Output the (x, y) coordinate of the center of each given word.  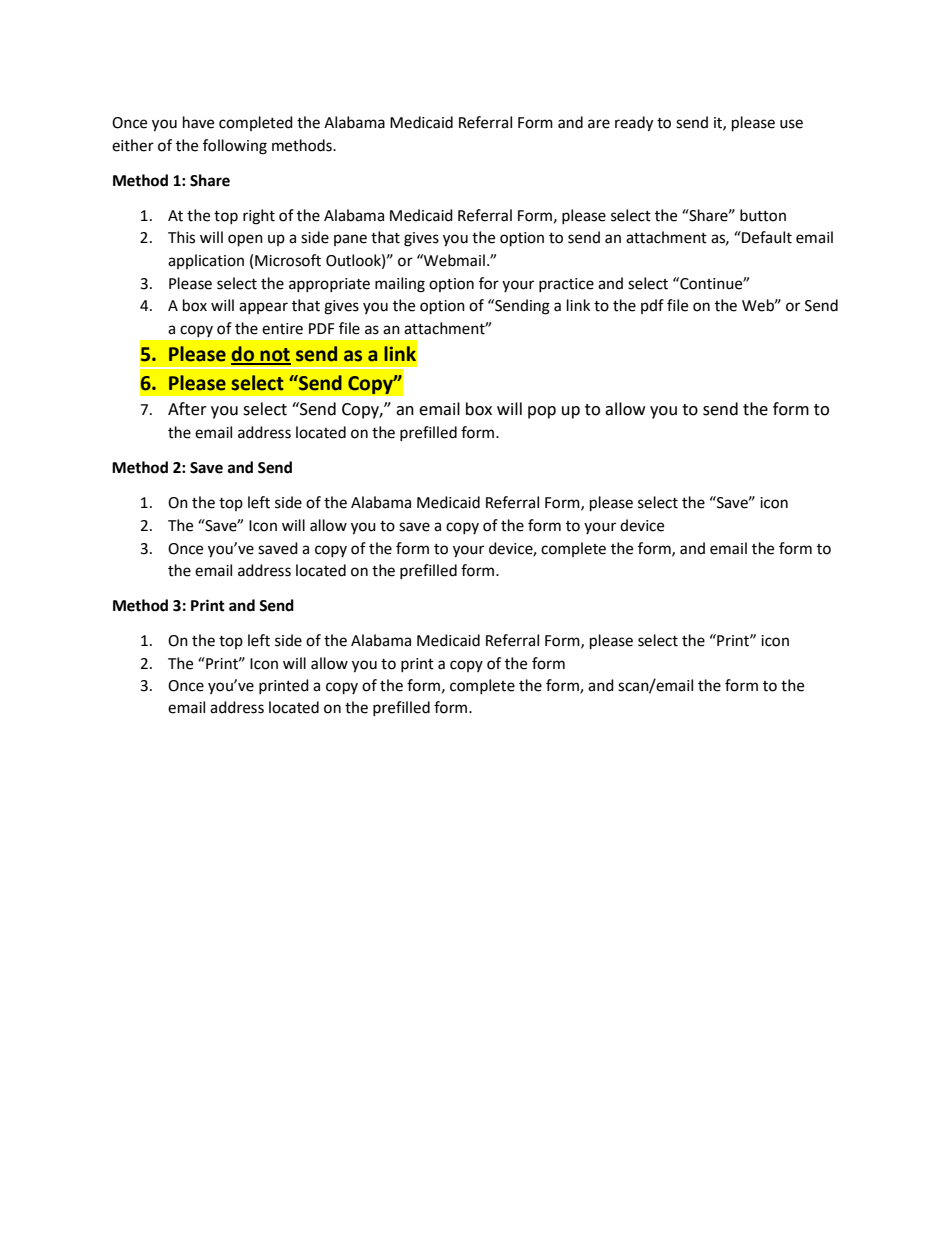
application (206, 261)
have (198, 122)
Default (766, 237)
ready (634, 124)
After (187, 409)
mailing (400, 285)
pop (542, 412)
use (791, 124)
